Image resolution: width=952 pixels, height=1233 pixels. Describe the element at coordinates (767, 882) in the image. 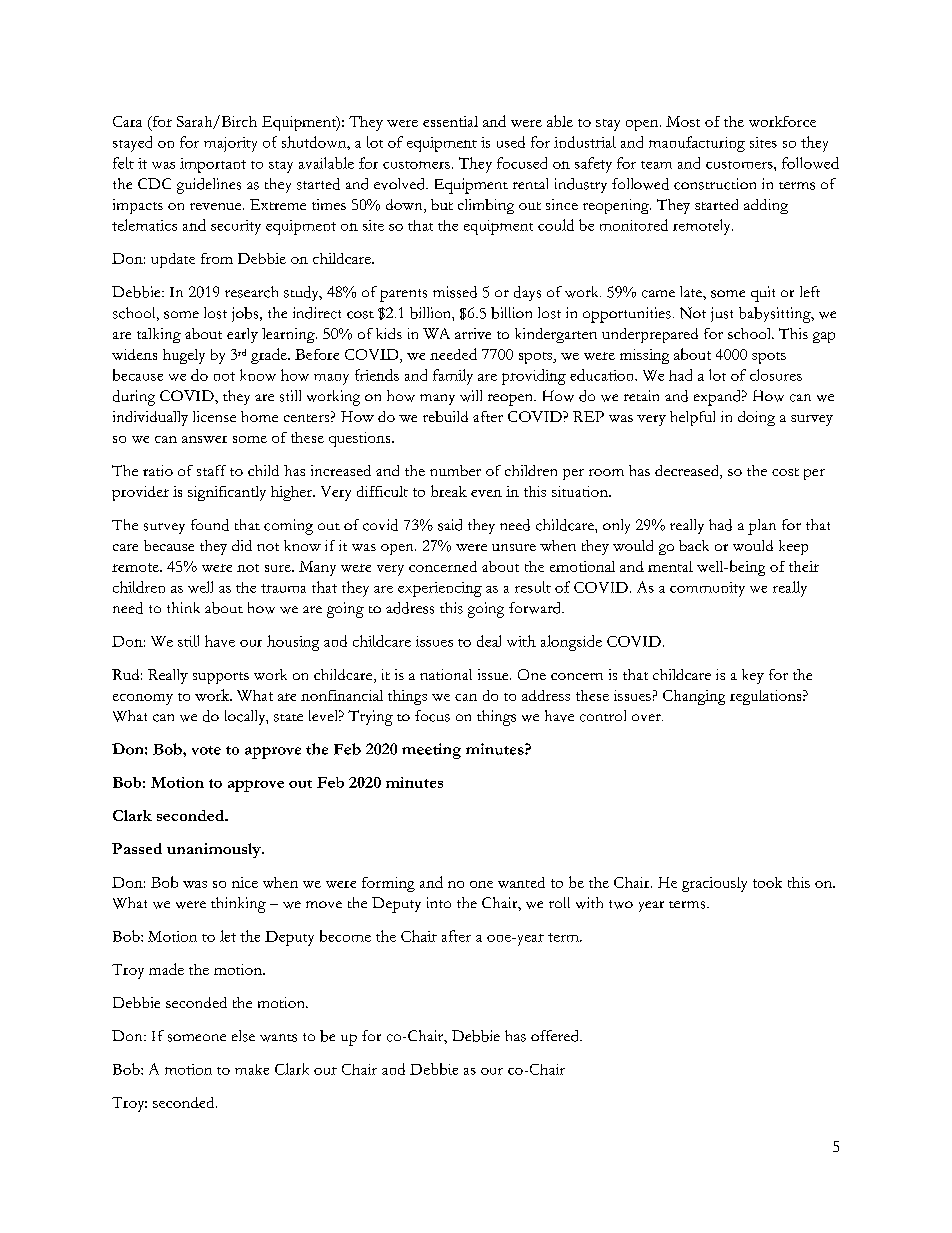

I see `took` at that location.
